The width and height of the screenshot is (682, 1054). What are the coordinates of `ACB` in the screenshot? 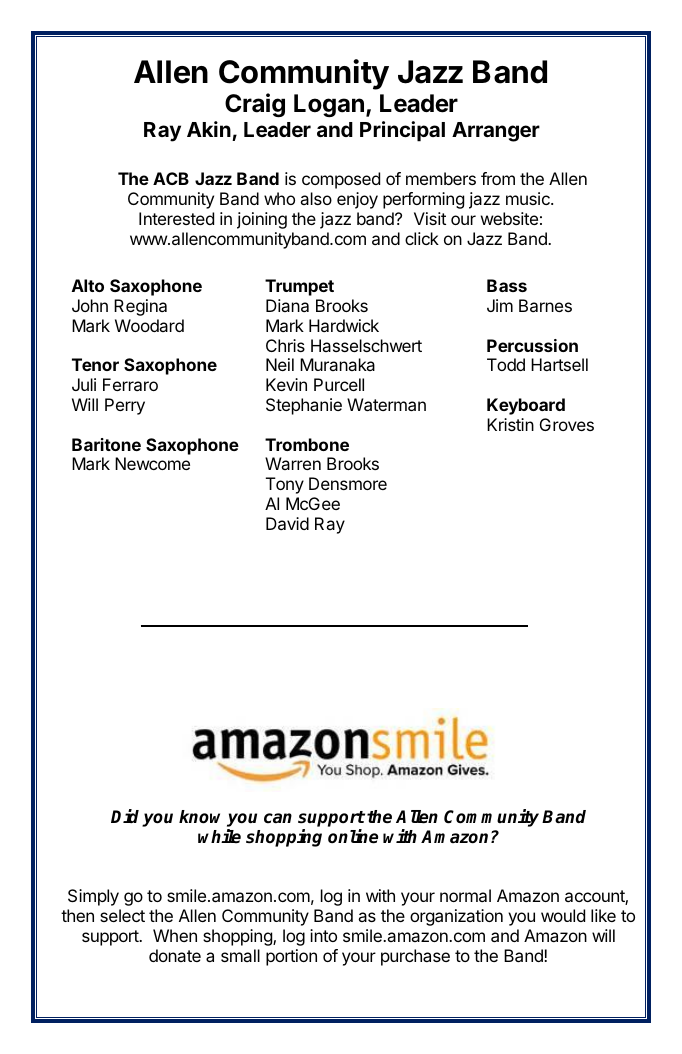 It's located at (171, 178).
